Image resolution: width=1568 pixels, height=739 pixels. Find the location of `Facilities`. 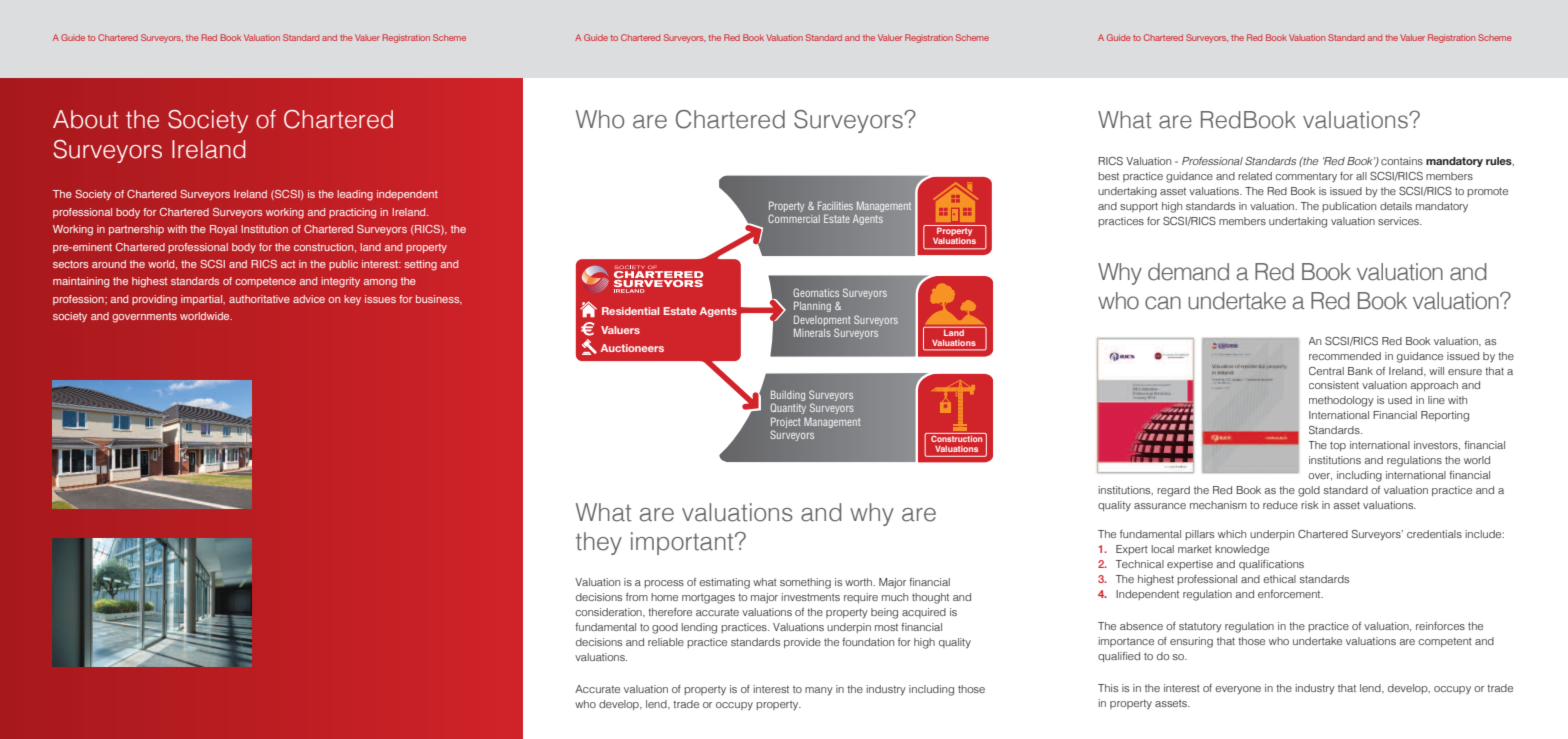

Facilities is located at coordinates (835, 205).
